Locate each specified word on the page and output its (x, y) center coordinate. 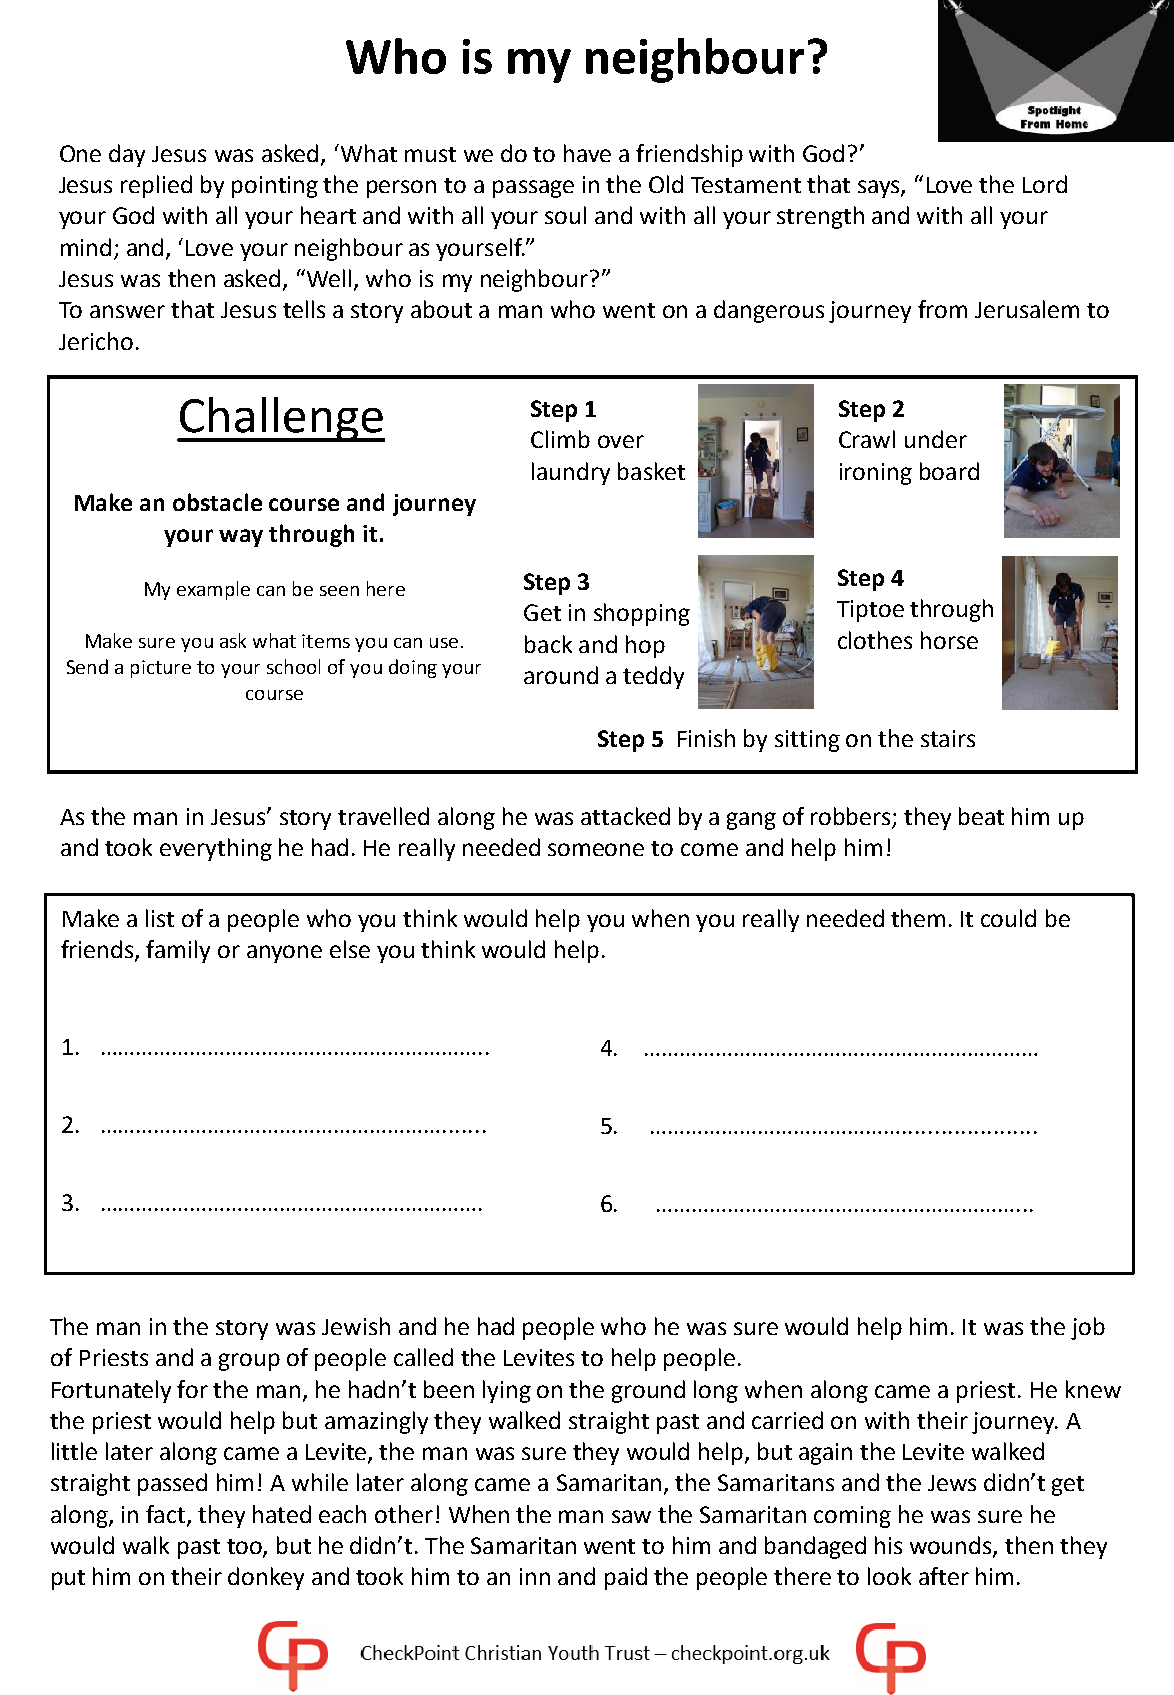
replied (156, 186)
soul (565, 215)
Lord (1045, 184)
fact (167, 1515)
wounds (952, 1546)
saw (631, 1516)
